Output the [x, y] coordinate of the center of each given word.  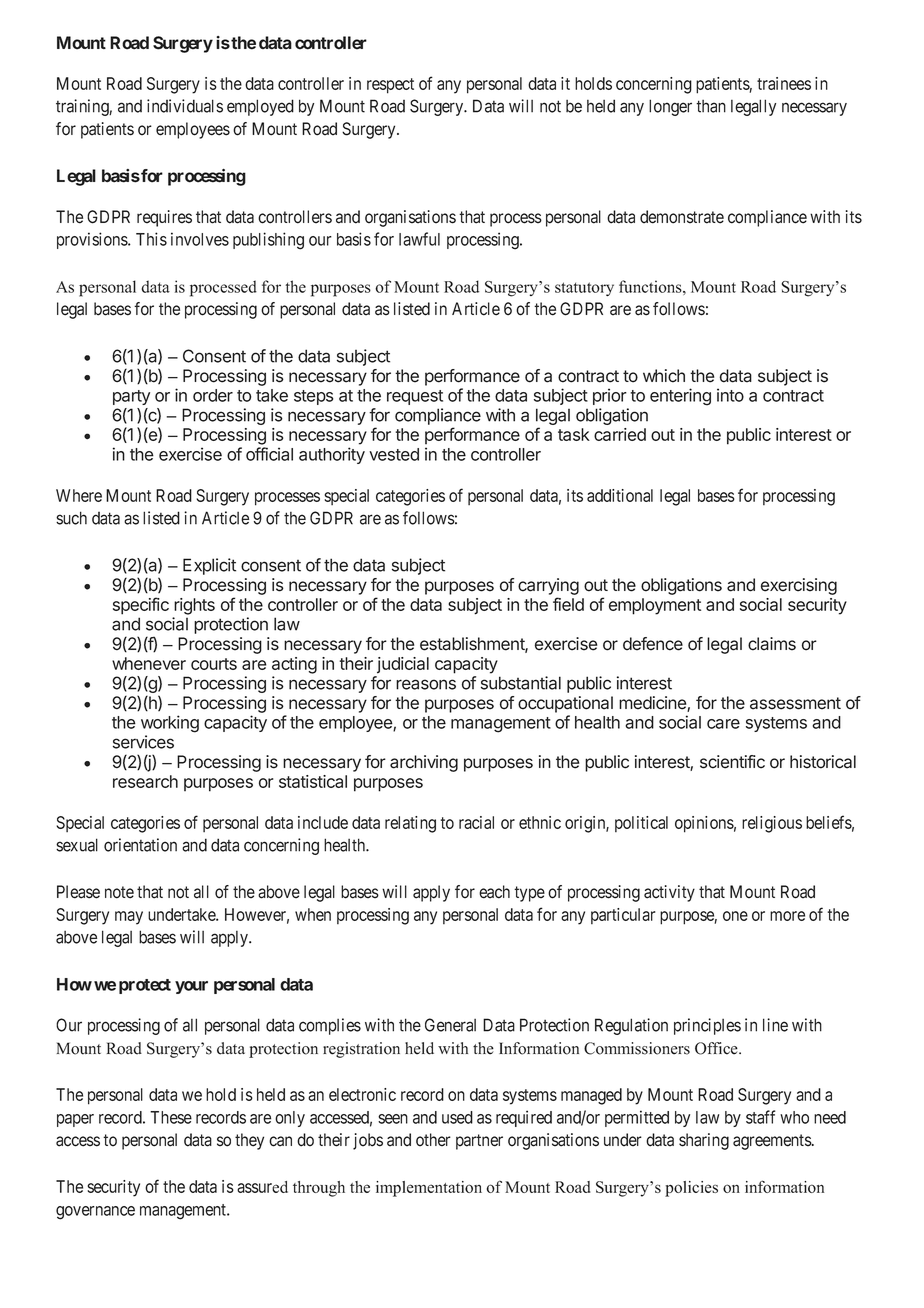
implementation [429, 1189]
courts [214, 664]
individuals [185, 106]
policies [691, 1189]
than [711, 106]
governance [95, 1213]
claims [772, 644]
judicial [403, 665]
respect [390, 86]
